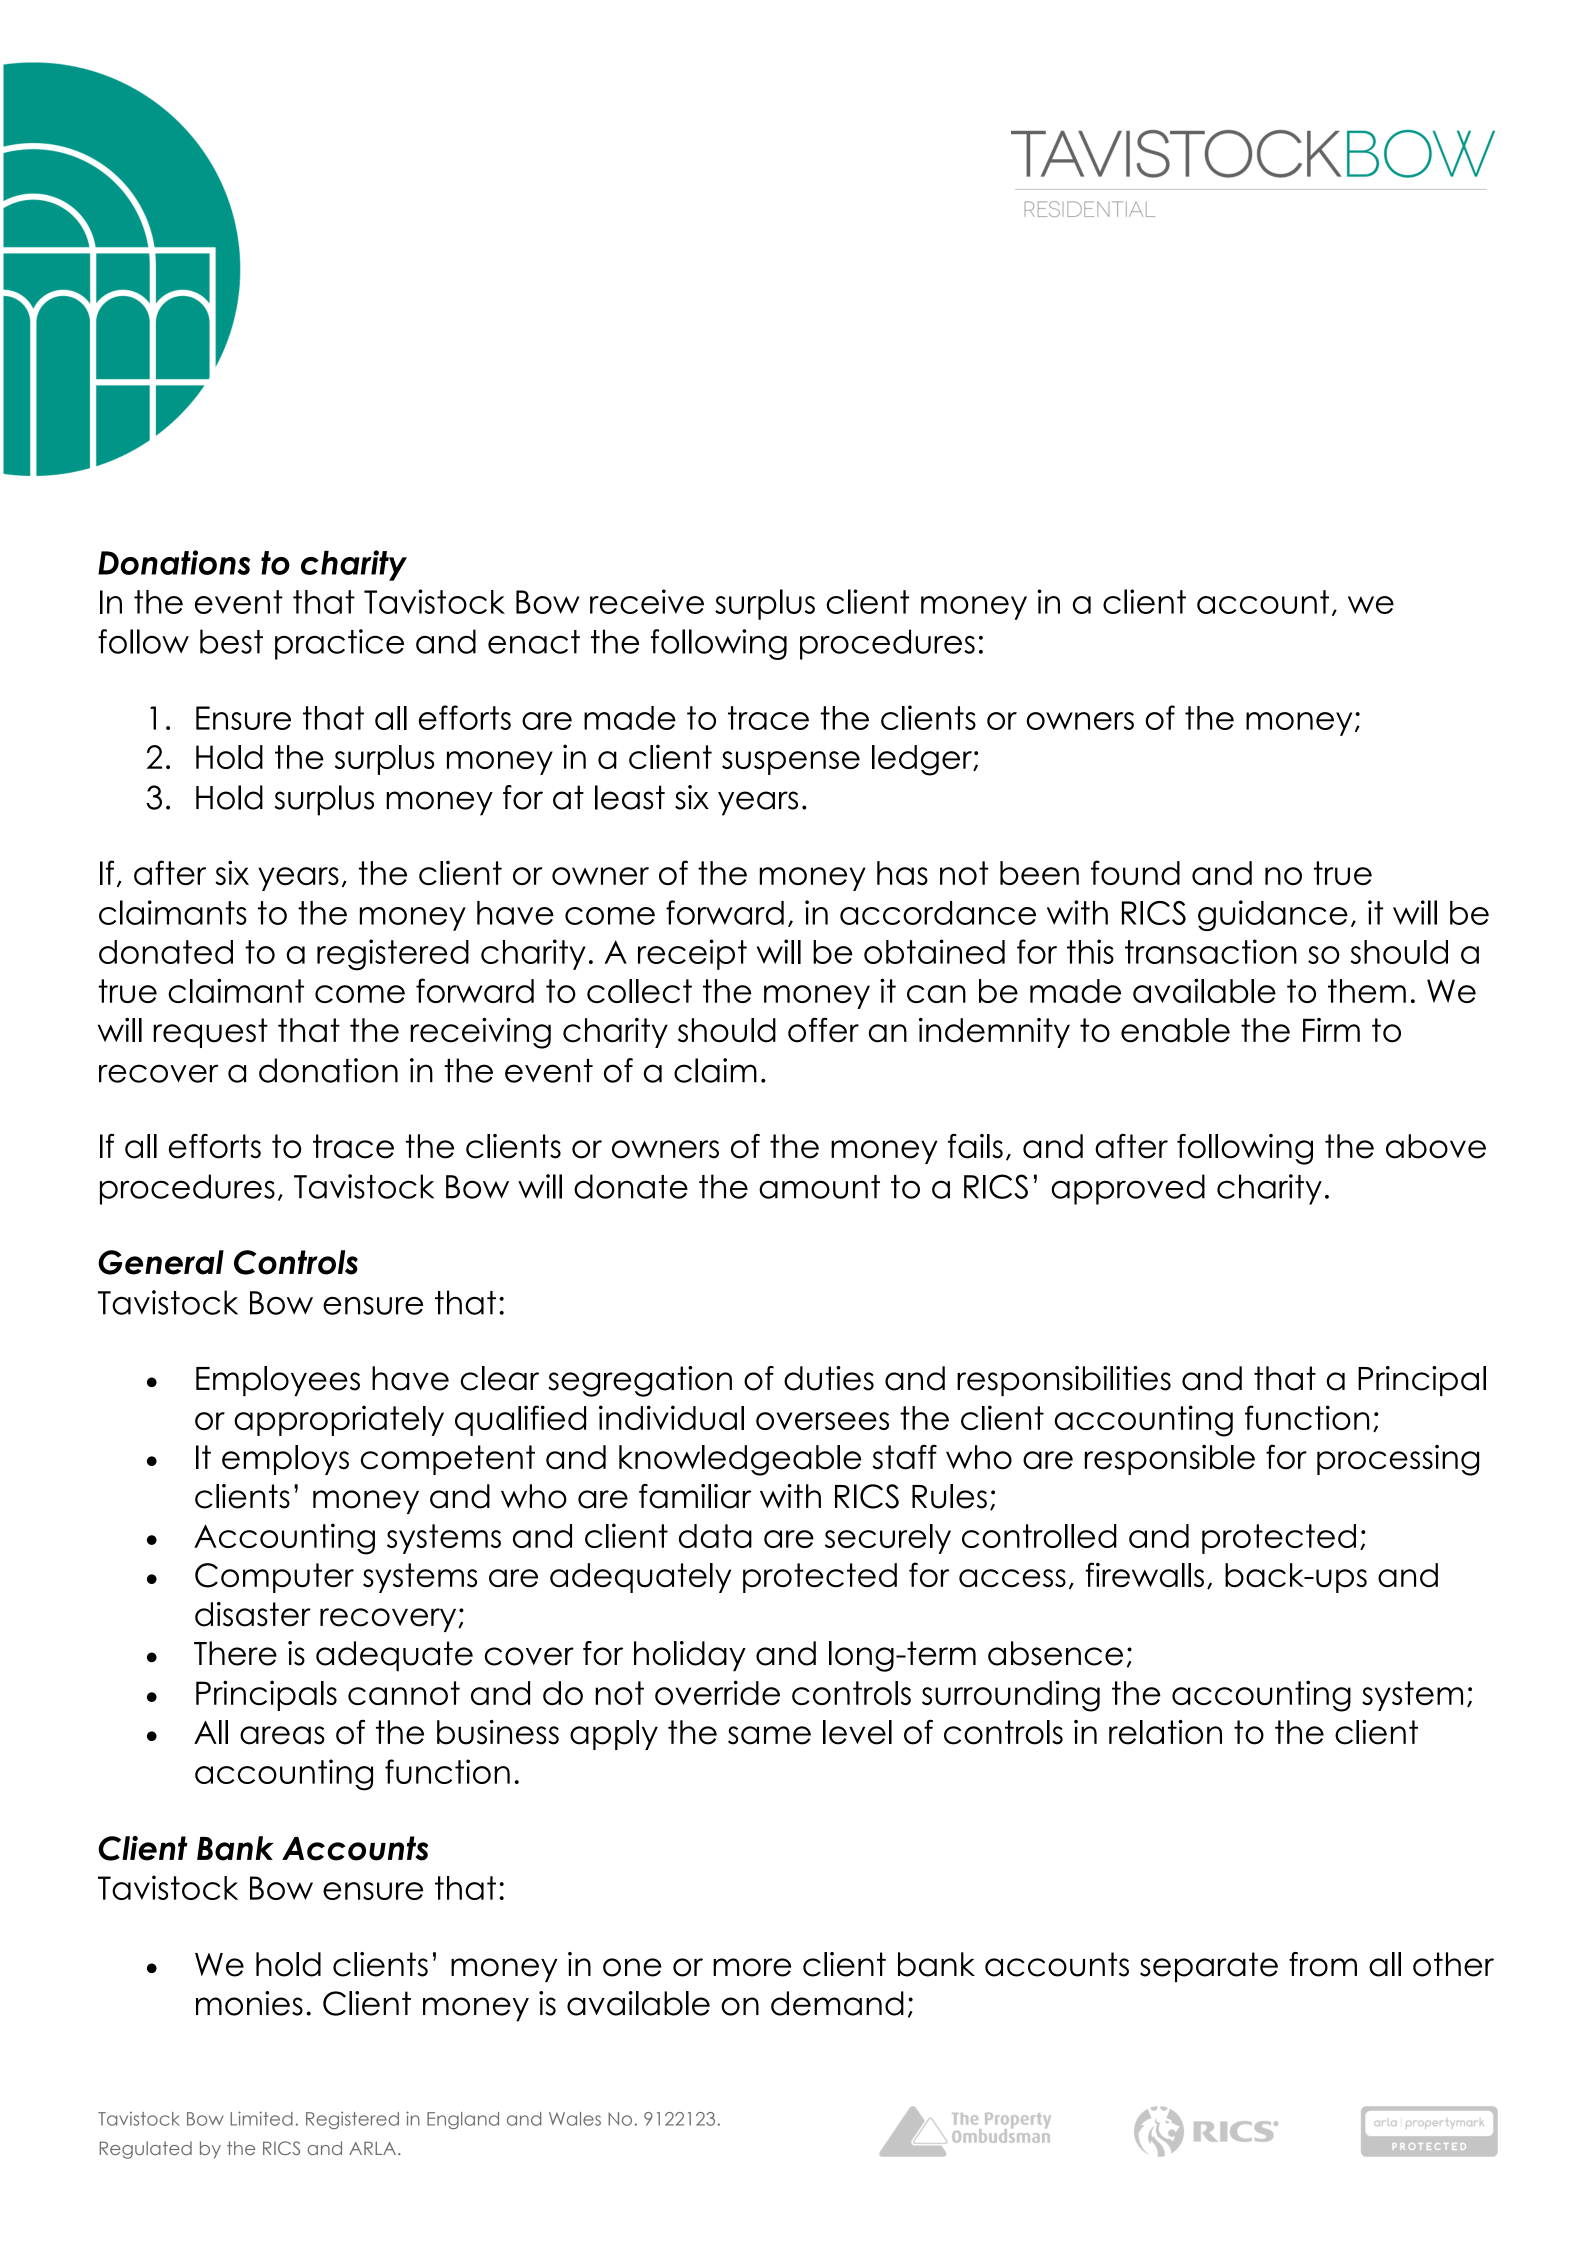 Image resolution: width=1590 pixels, height=2249 pixels. I want to click on above, so click(1436, 1146).
